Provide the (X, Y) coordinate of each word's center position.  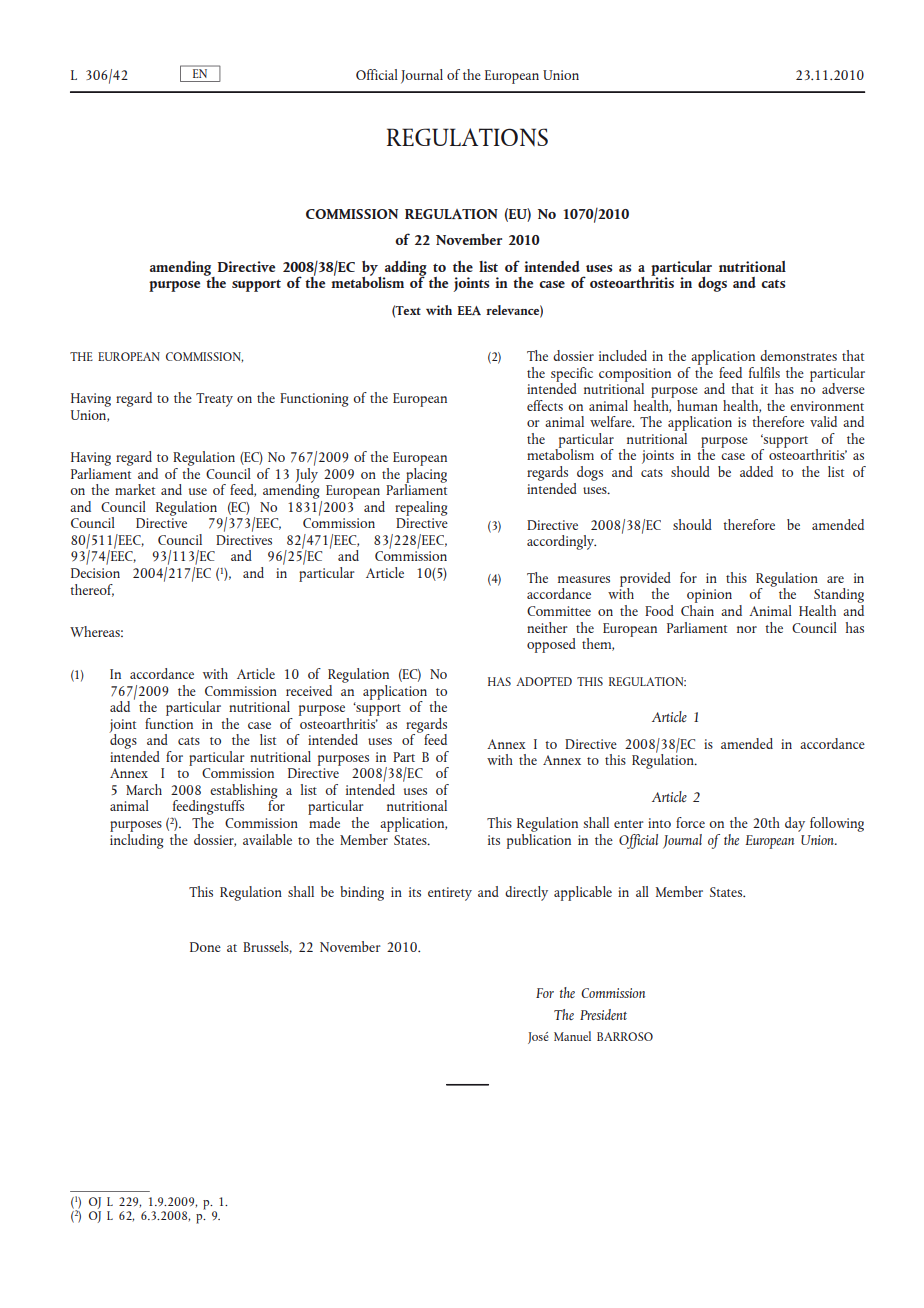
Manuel (572, 1036)
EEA (469, 310)
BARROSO (625, 1036)
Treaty (214, 400)
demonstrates (798, 355)
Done (205, 947)
